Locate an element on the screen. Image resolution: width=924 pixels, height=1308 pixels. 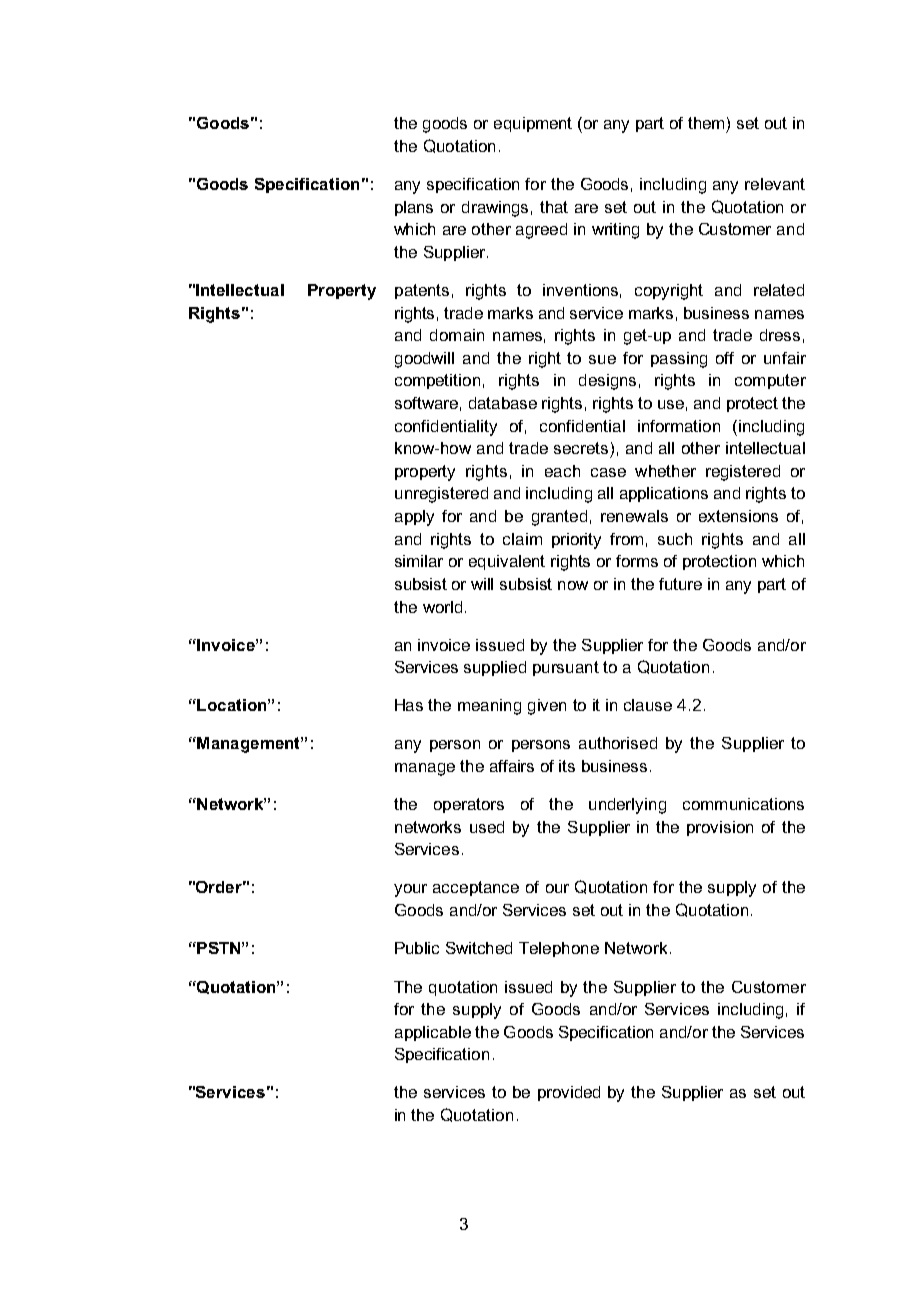
designs is located at coordinates (607, 382).
